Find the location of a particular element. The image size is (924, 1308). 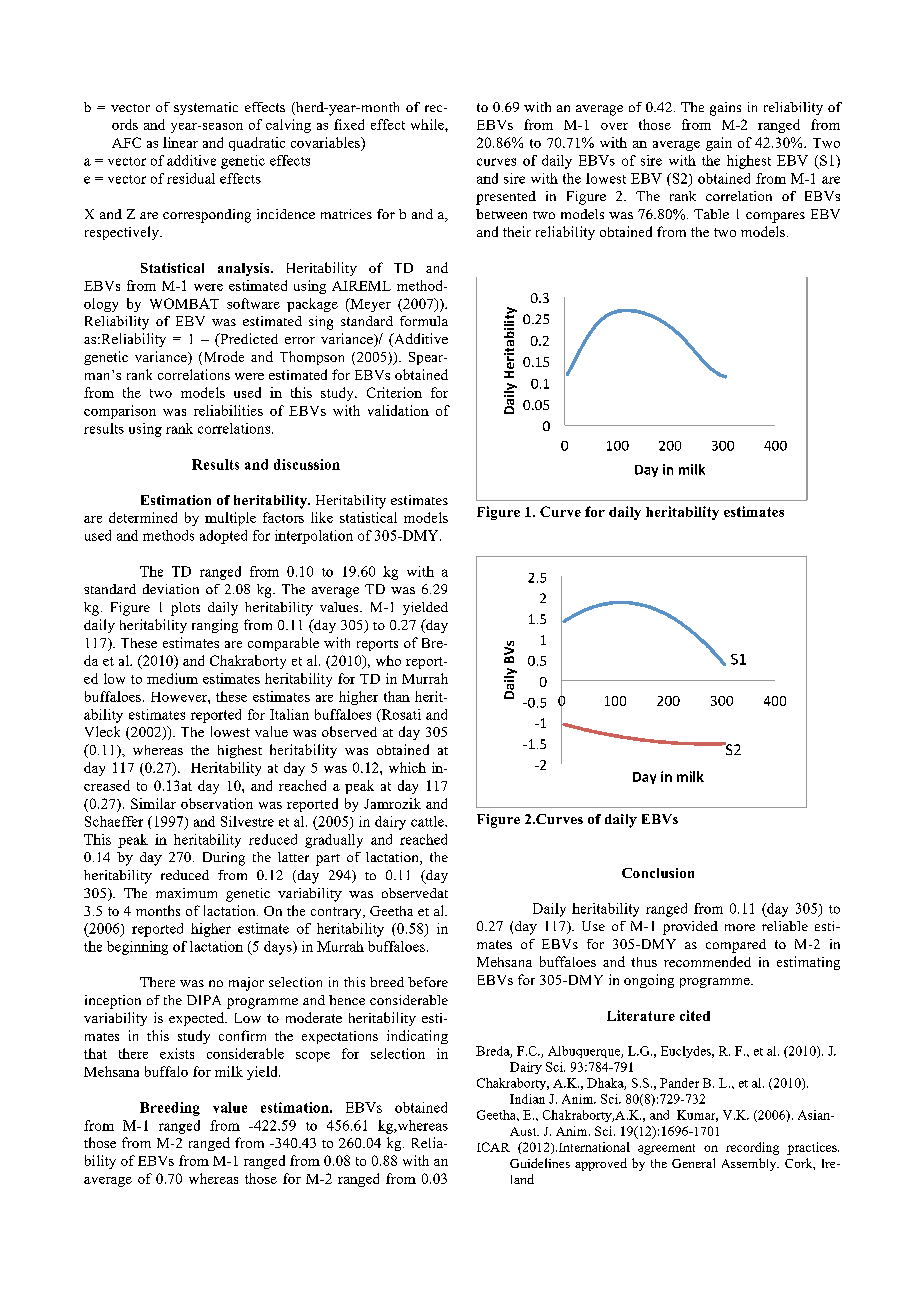

adopted is located at coordinates (223, 537).
